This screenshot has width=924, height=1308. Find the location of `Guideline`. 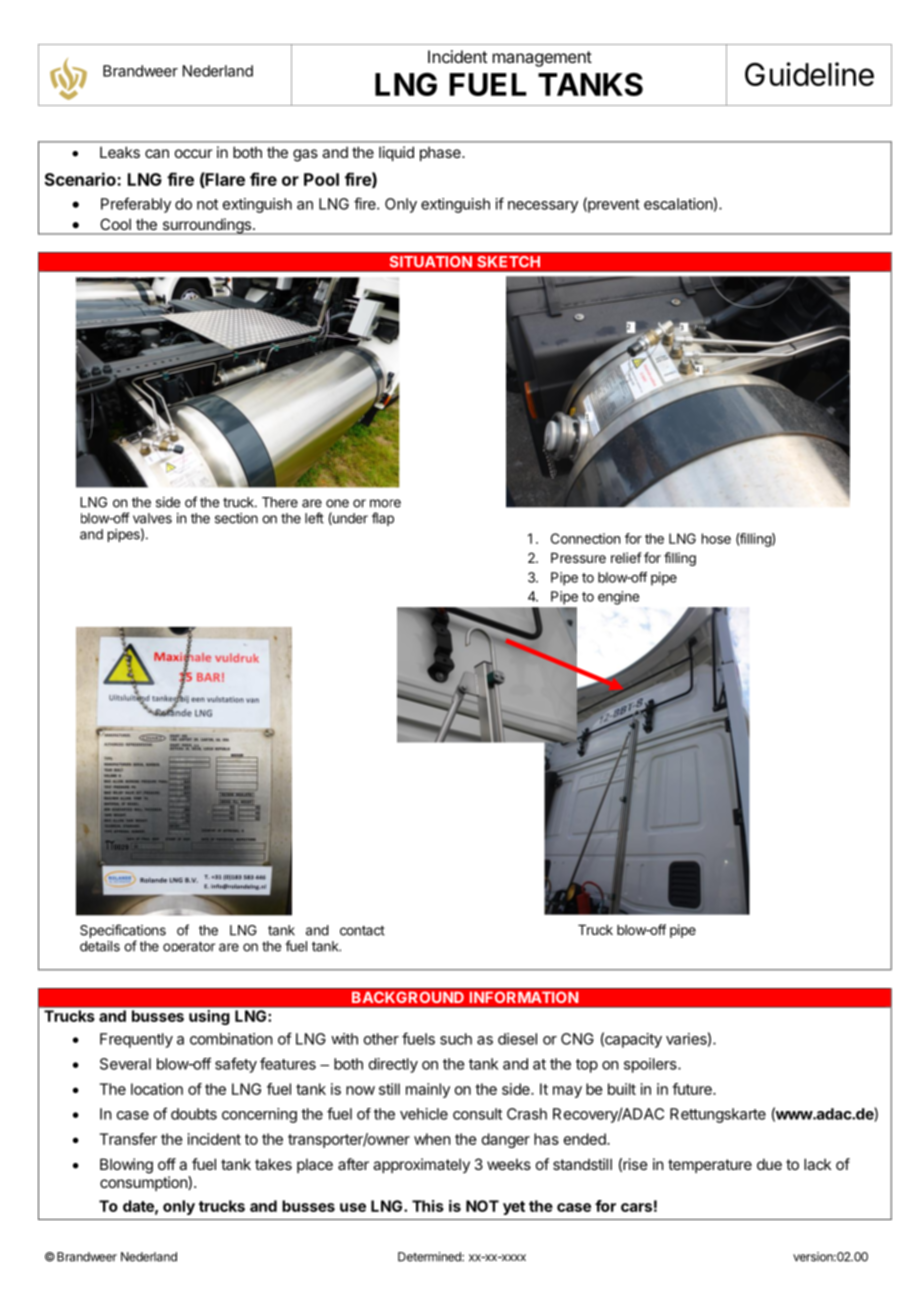

Guideline is located at coordinates (809, 74).
